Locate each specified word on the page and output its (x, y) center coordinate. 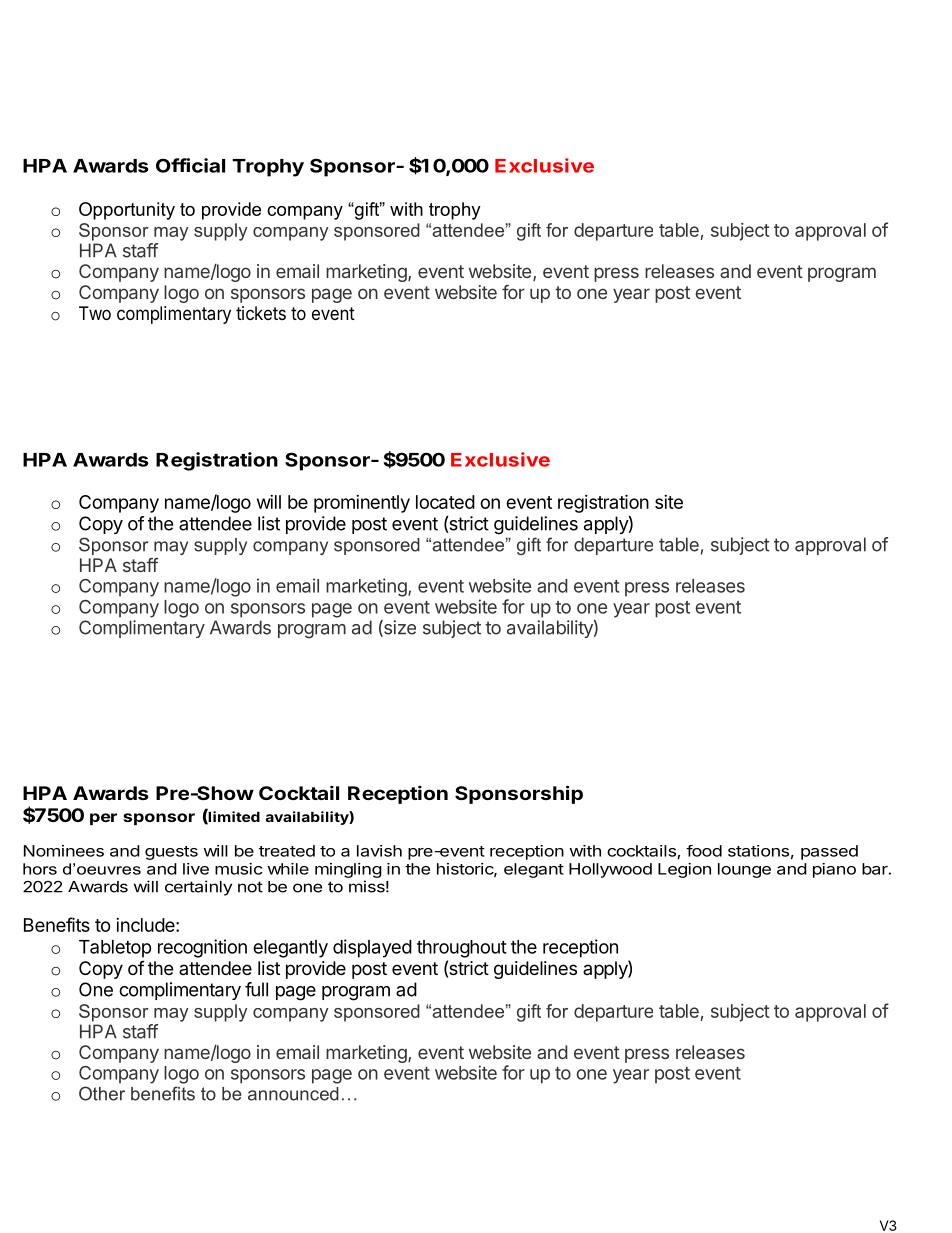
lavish (379, 851)
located (445, 502)
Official (190, 165)
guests (171, 853)
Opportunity (127, 211)
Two (95, 313)
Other (102, 1093)
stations (758, 851)
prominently (362, 504)
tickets (261, 313)
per (103, 819)
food (704, 851)
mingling (348, 870)
